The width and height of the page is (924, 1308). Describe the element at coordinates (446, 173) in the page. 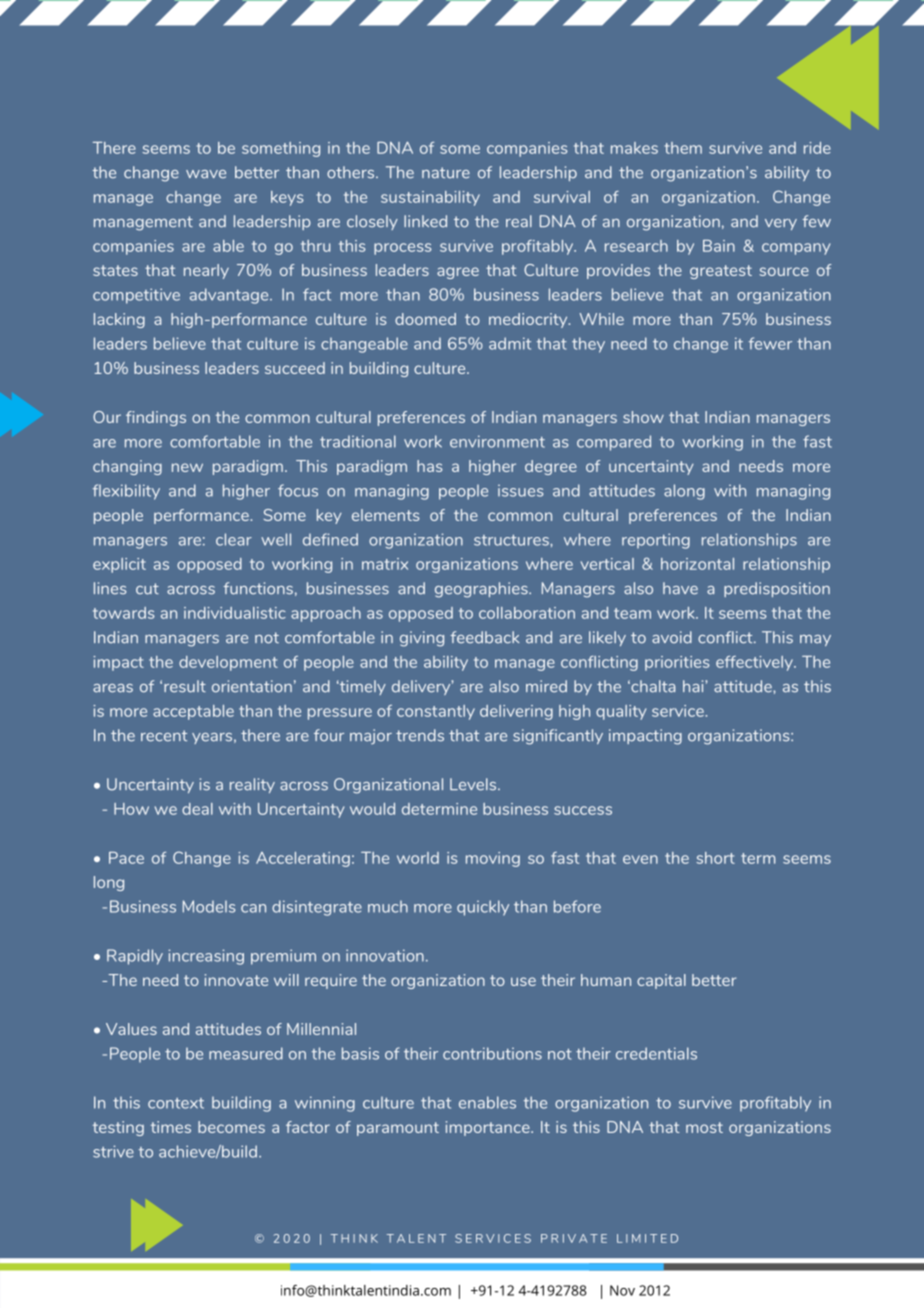

I see `nature` at that location.
